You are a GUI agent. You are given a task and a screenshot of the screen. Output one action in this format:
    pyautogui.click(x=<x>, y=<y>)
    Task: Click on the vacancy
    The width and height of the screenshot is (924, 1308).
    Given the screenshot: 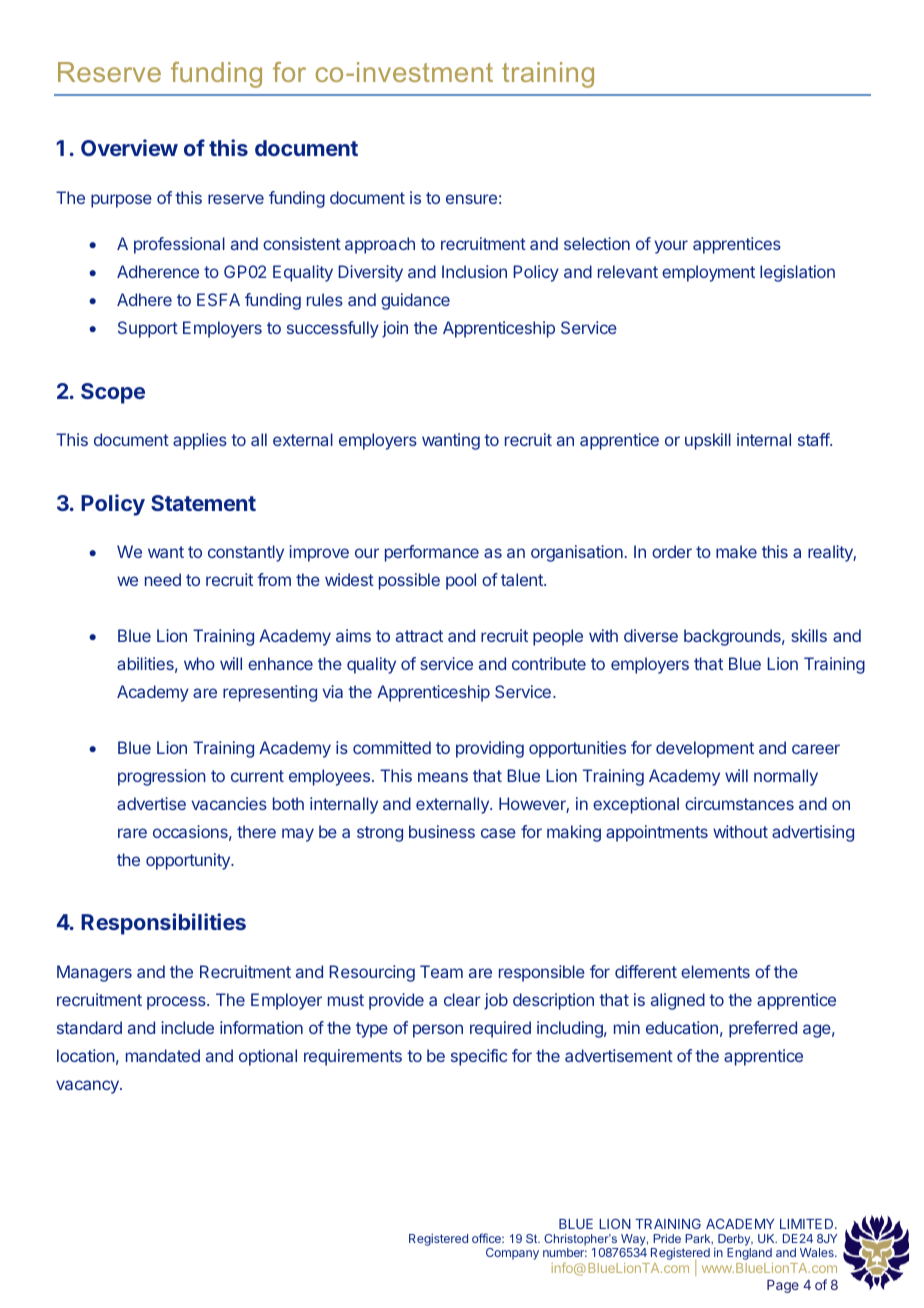 What is the action you would take?
    pyautogui.click(x=88, y=1087)
